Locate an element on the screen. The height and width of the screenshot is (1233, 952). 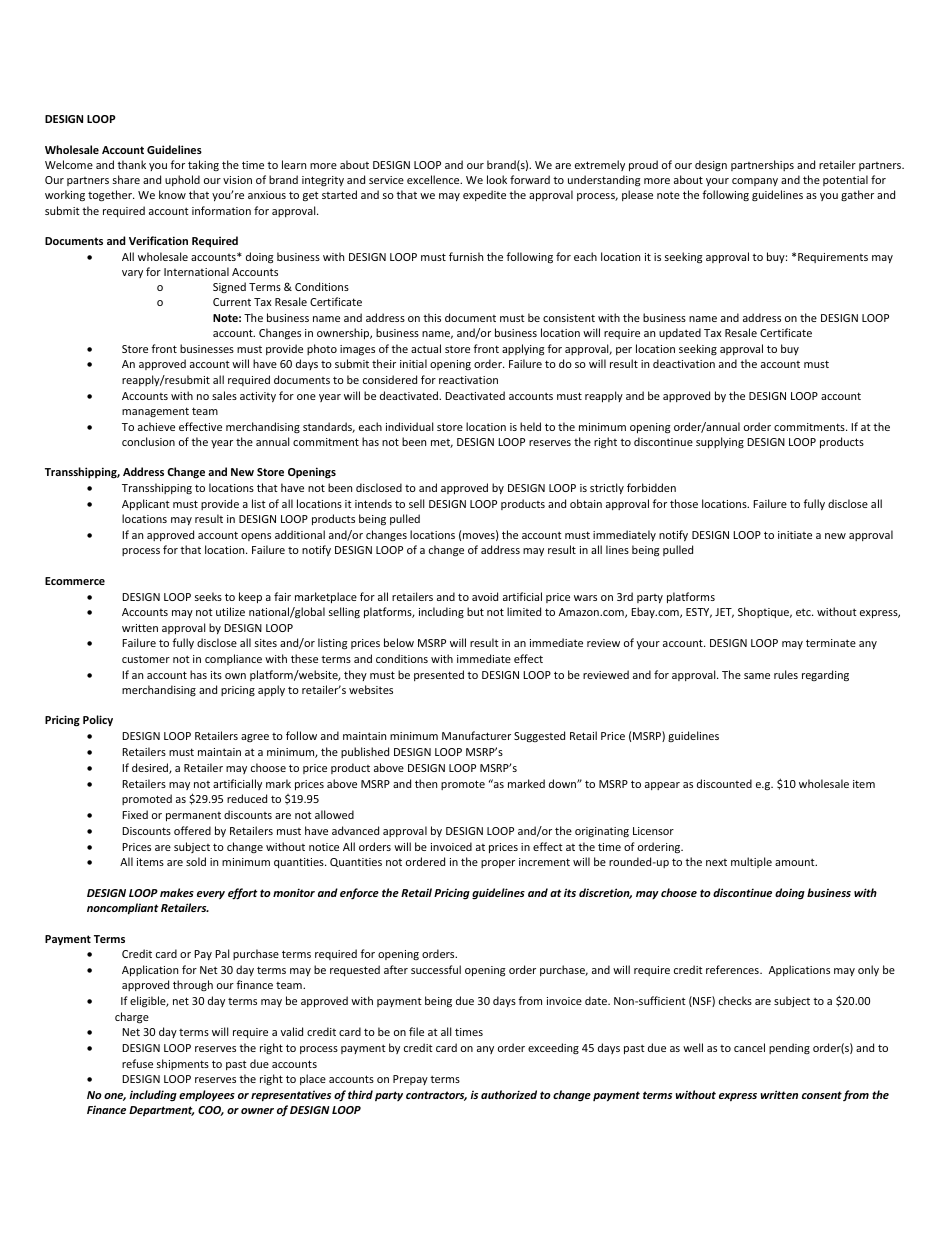
met is located at coordinates (442, 443).
